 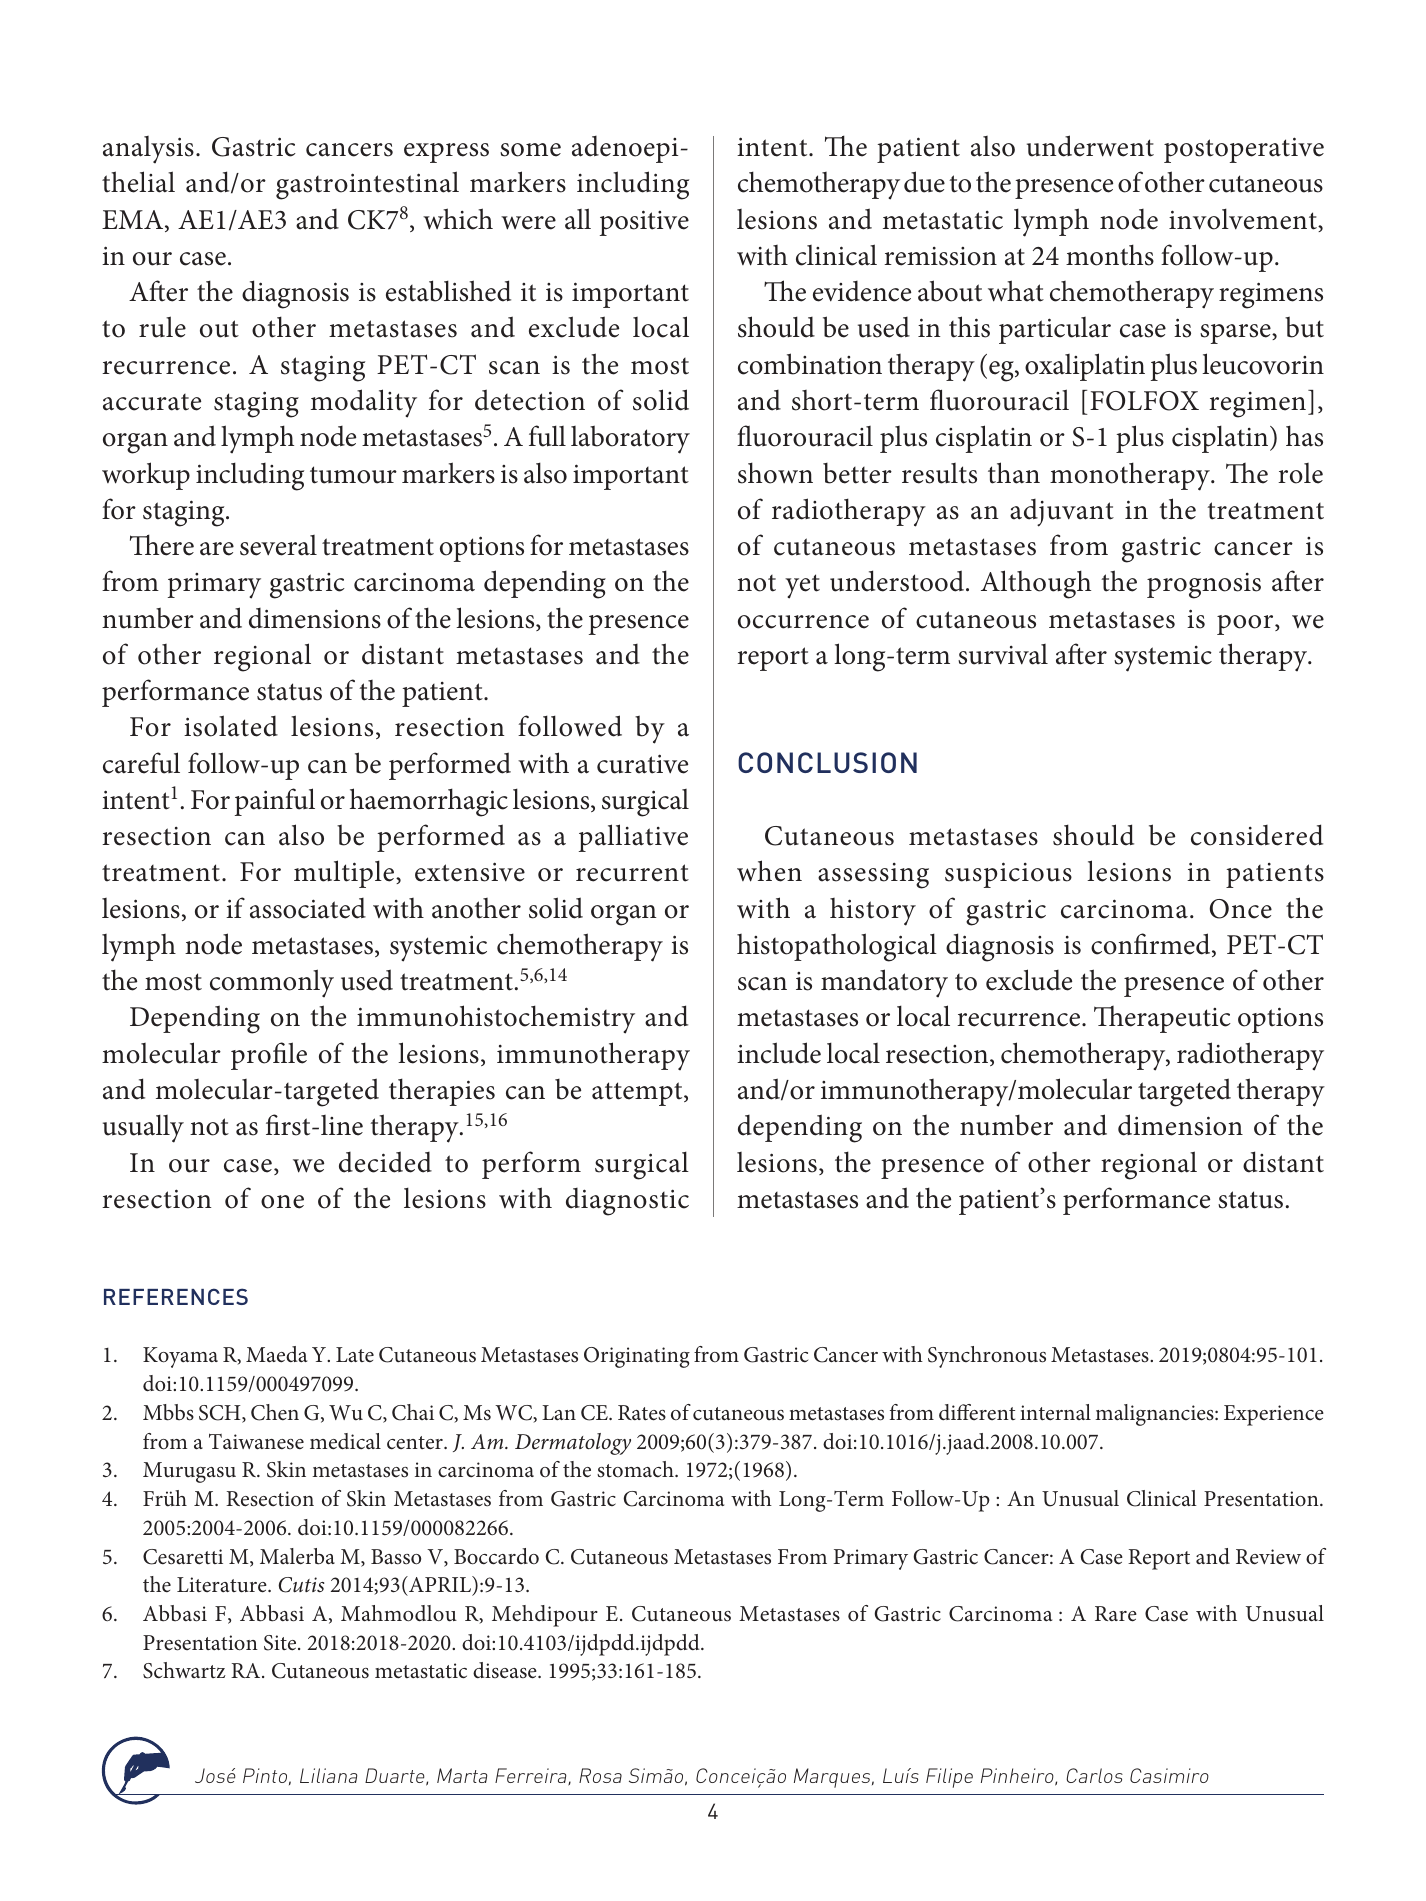 I want to click on several, so click(x=278, y=545).
